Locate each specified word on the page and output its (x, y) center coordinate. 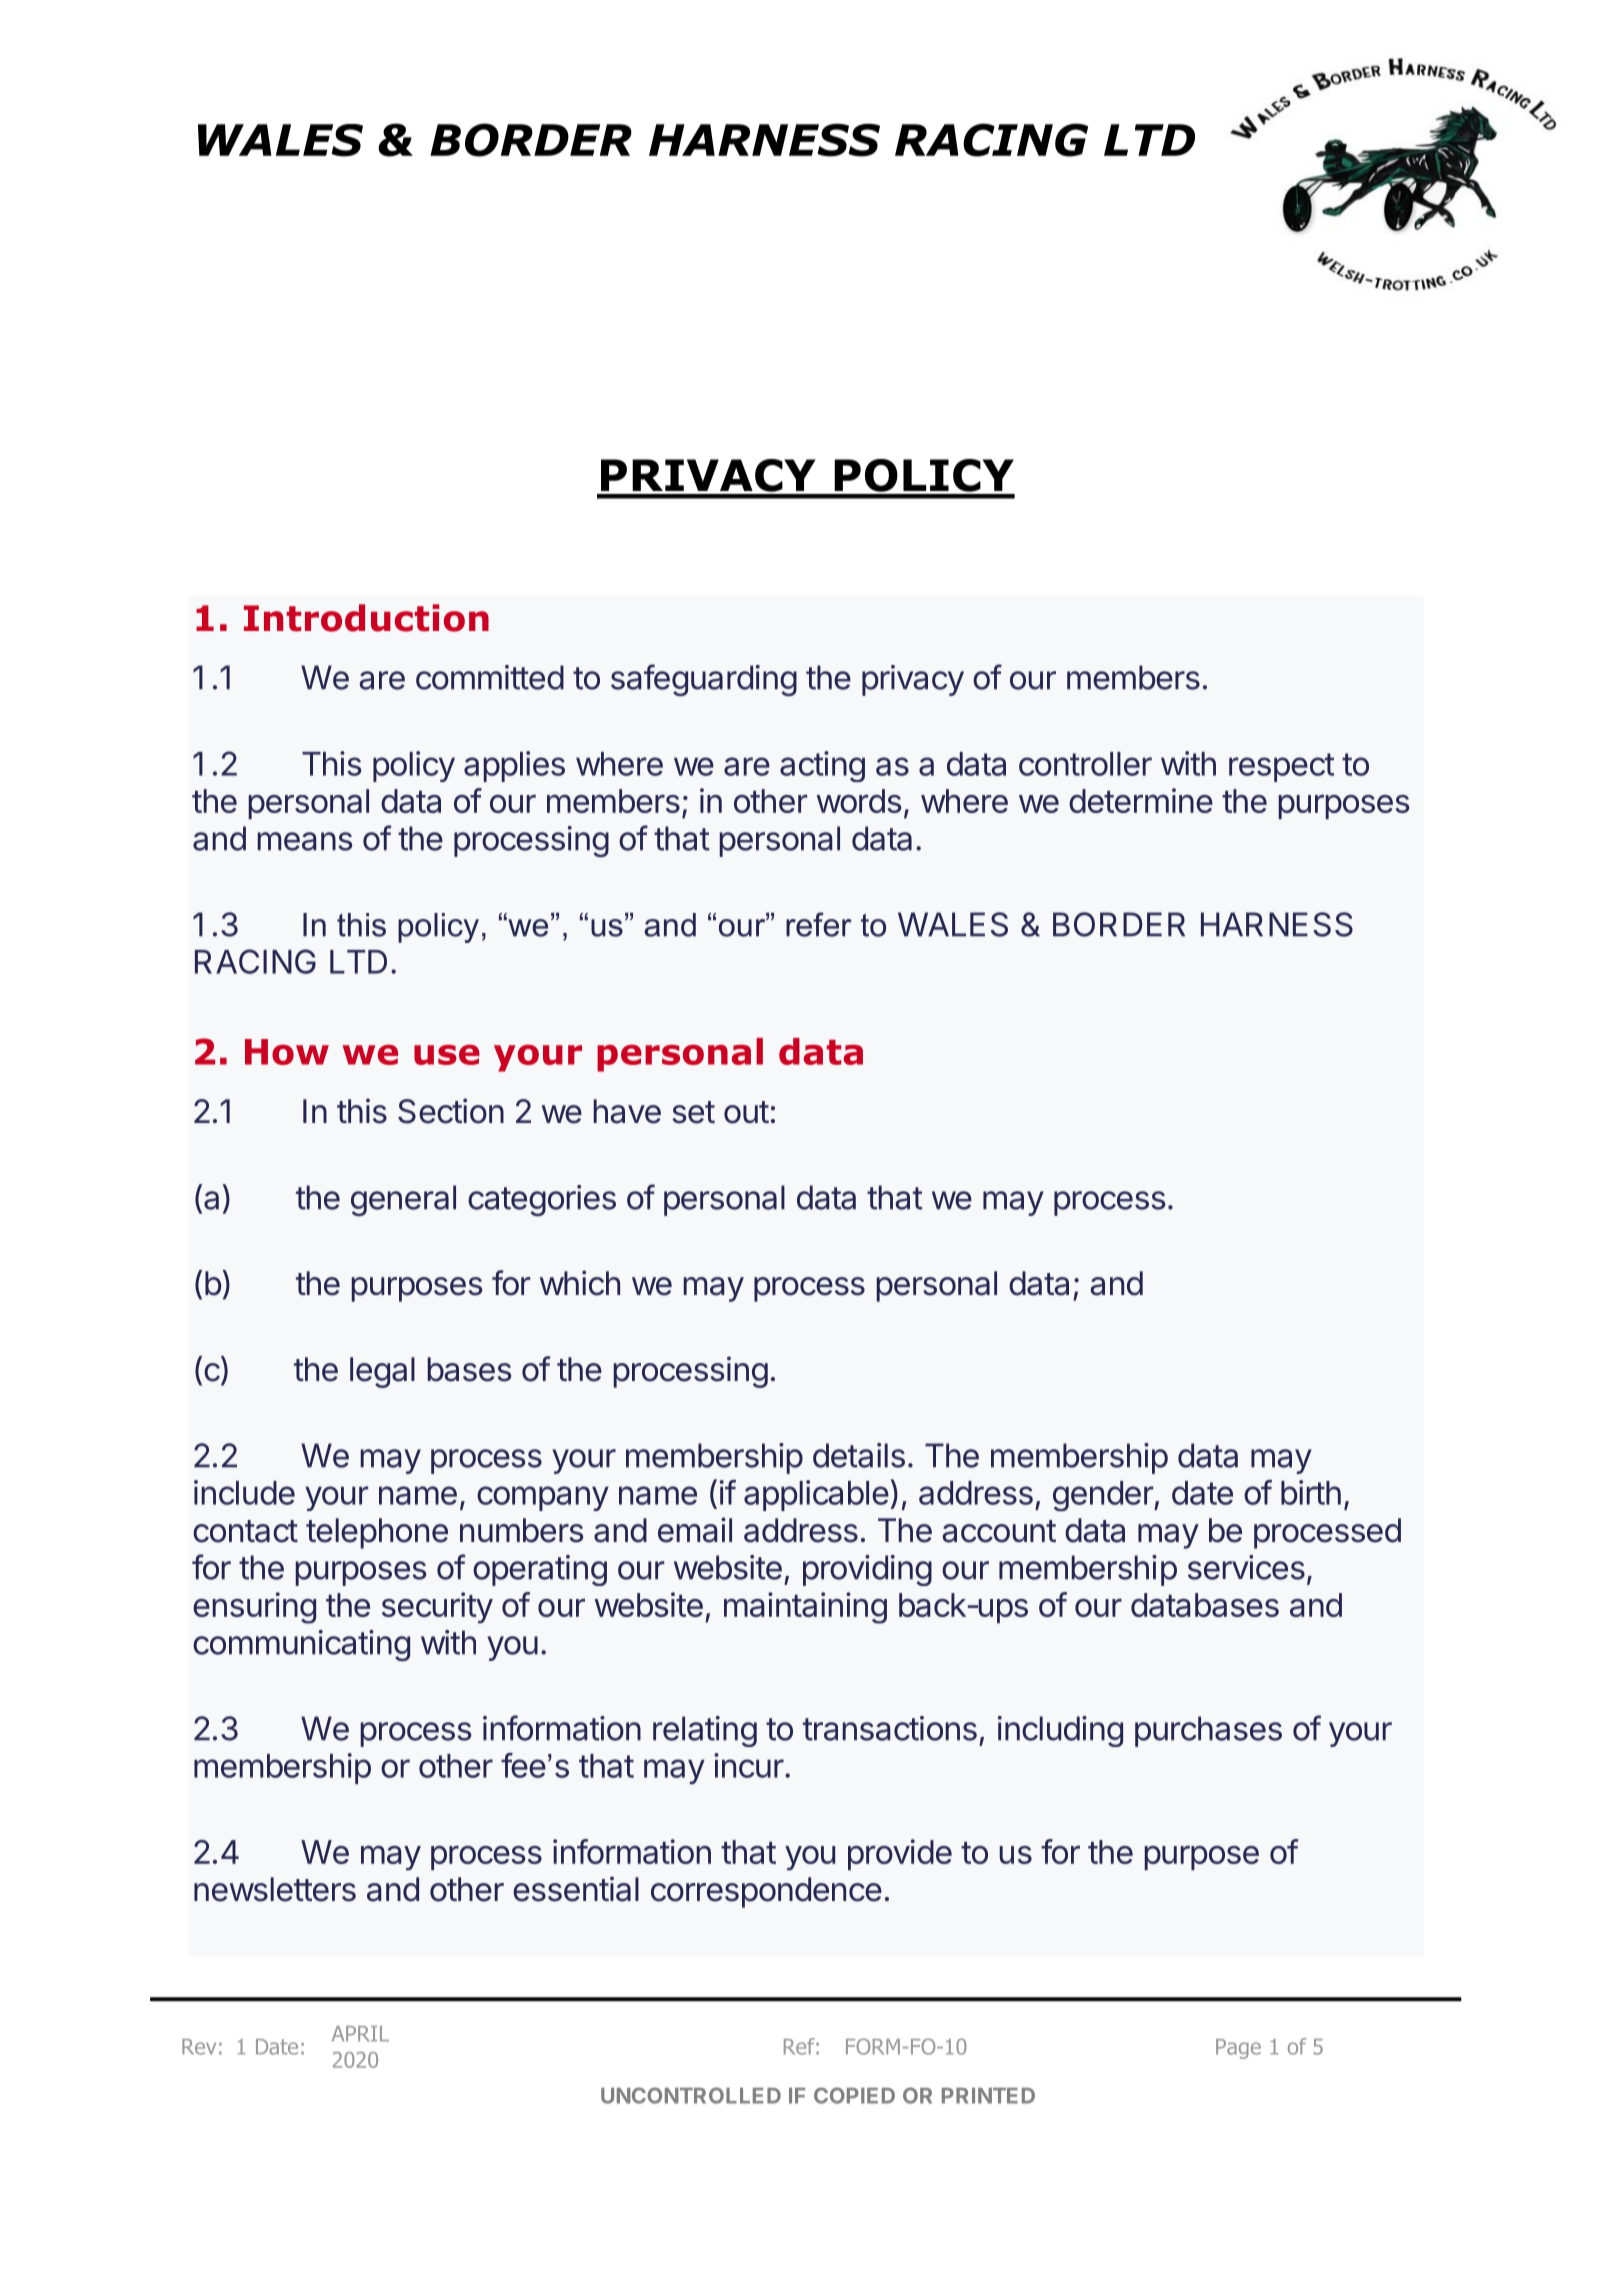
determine (1141, 800)
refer (819, 924)
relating (705, 1731)
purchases (1208, 1731)
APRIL (360, 2034)
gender (1104, 1496)
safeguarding (704, 680)
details (859, 1455)
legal (382, 1372)
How (287, 1052)
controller (1085, 764)
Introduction (366, 618)
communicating (301, 1645)
